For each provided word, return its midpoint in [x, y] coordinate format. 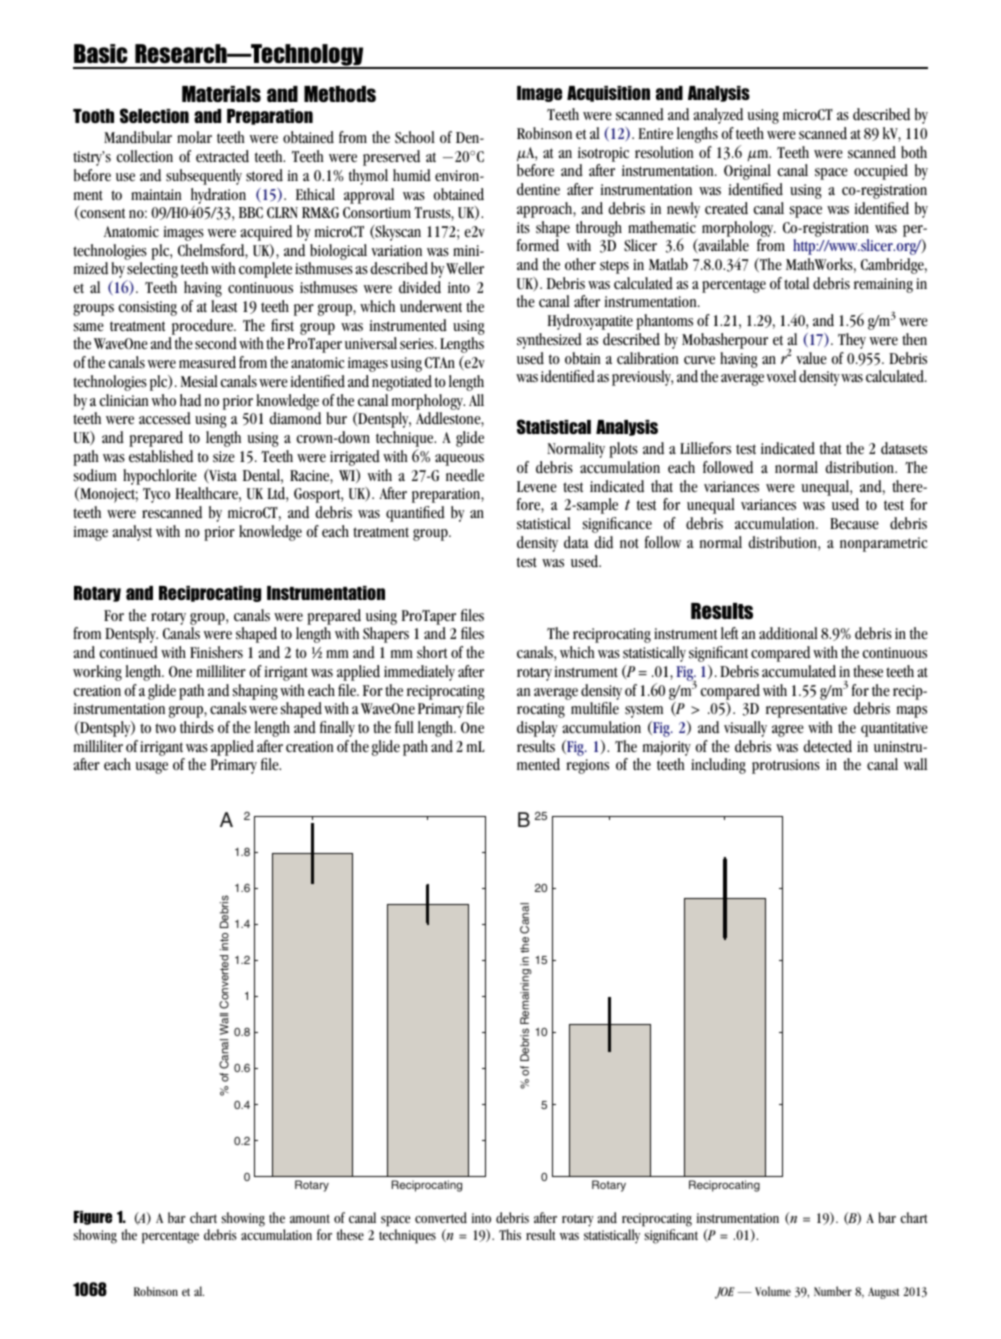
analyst [132, 533]
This [510, 1234]
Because [854, 524]
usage [151, 768]
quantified [415, 514]
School [415, 137]
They [852, 341]
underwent [431, 306]
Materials [221, 94]
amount [310, 1218]
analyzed [718, 116]
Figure [93, 1218]
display [537, 729]
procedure [203, 327]
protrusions [786, 766]
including [718, 766]
